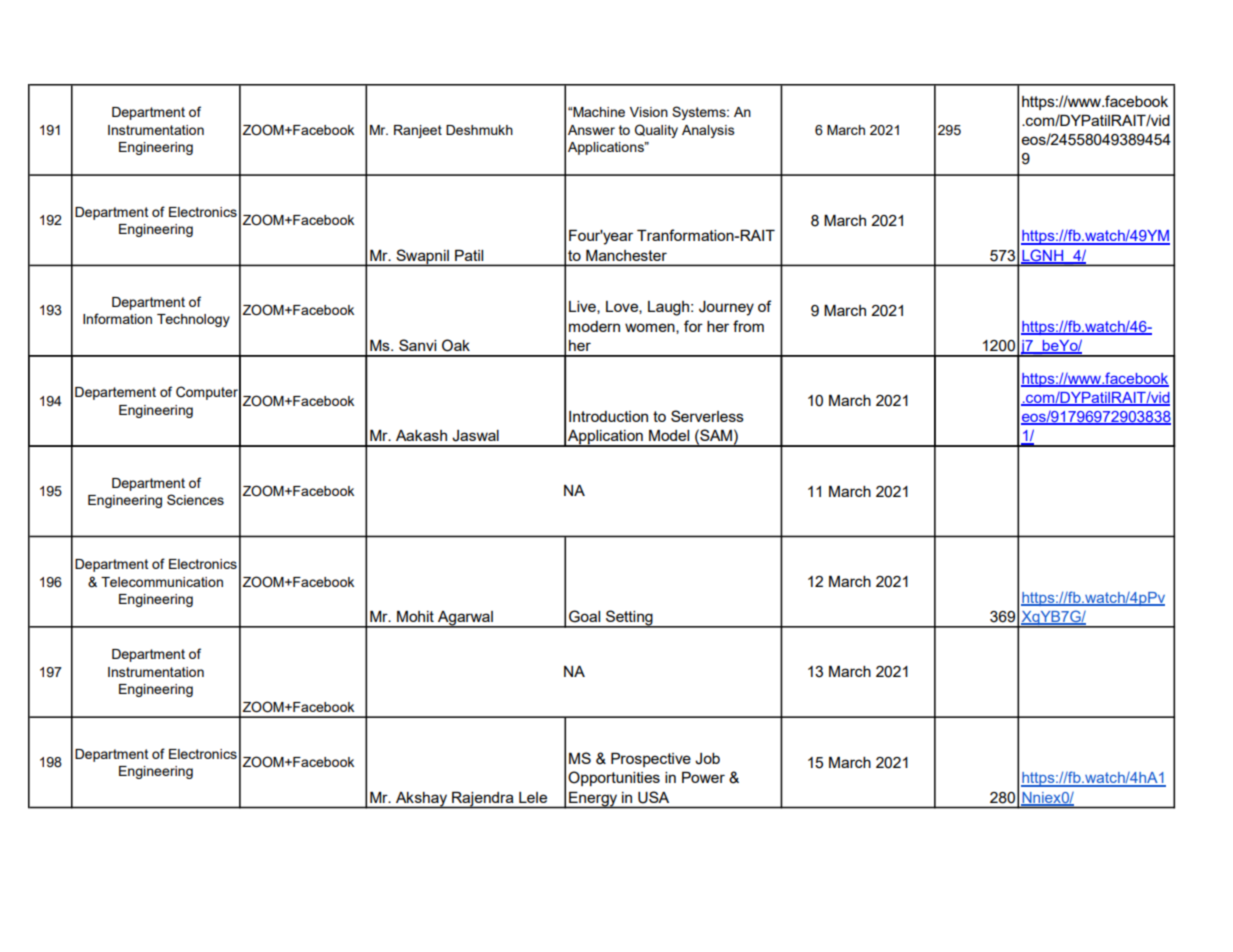 This screenshot has height=952, width=1233. I want to click on Oak, so click(456, 345).
